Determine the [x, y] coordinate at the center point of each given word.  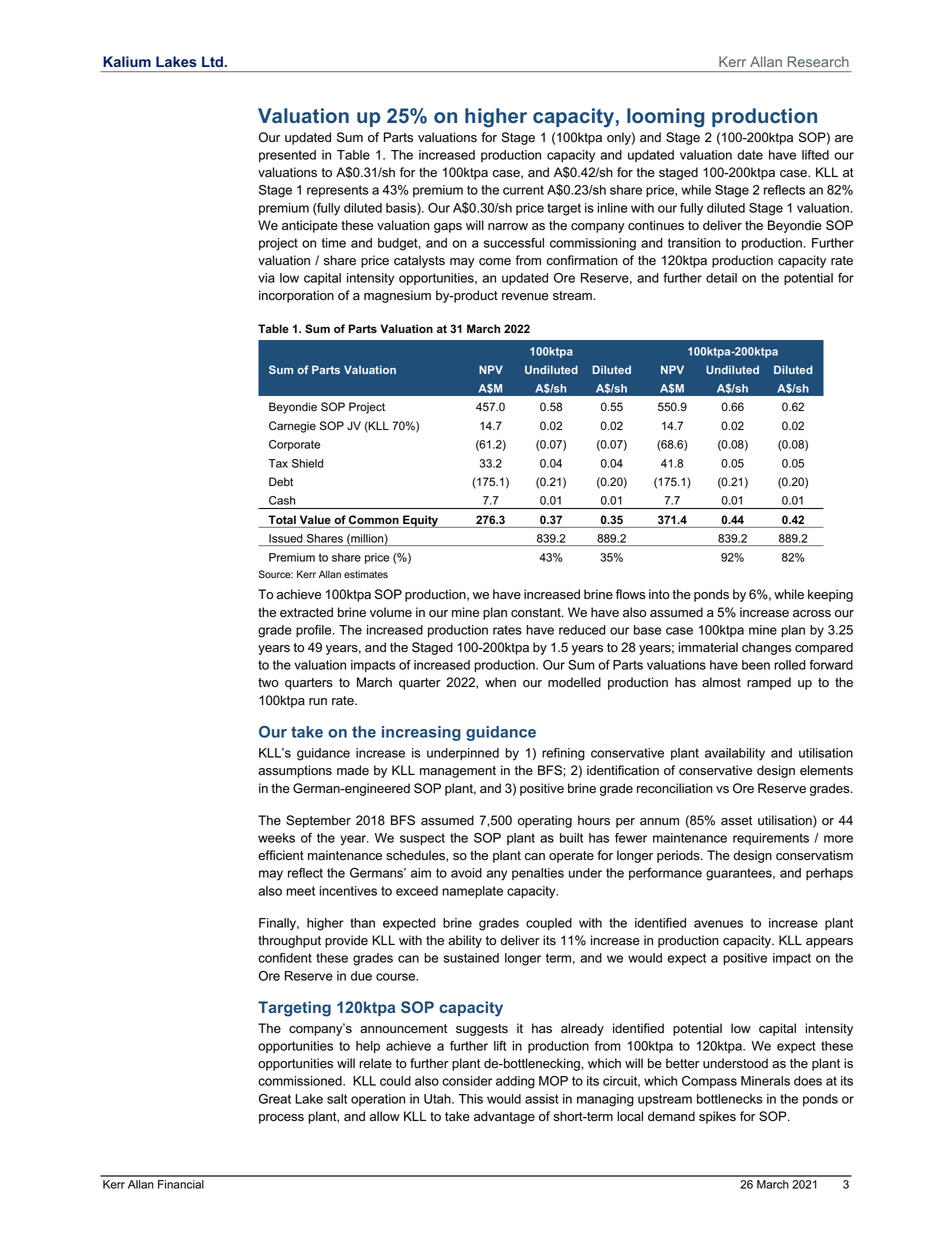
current [523, 190]
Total [282, 519]
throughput [289, 941]
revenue [525, 297]
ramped [769, 683]
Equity [420, 521]
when [500, 682]
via [266, 278]
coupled [549, 924]
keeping [830, 595]
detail [721, 278]
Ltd [212, 61]
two [268, 682]
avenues [718, 924]
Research [818, 61]
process [281, 1119]
